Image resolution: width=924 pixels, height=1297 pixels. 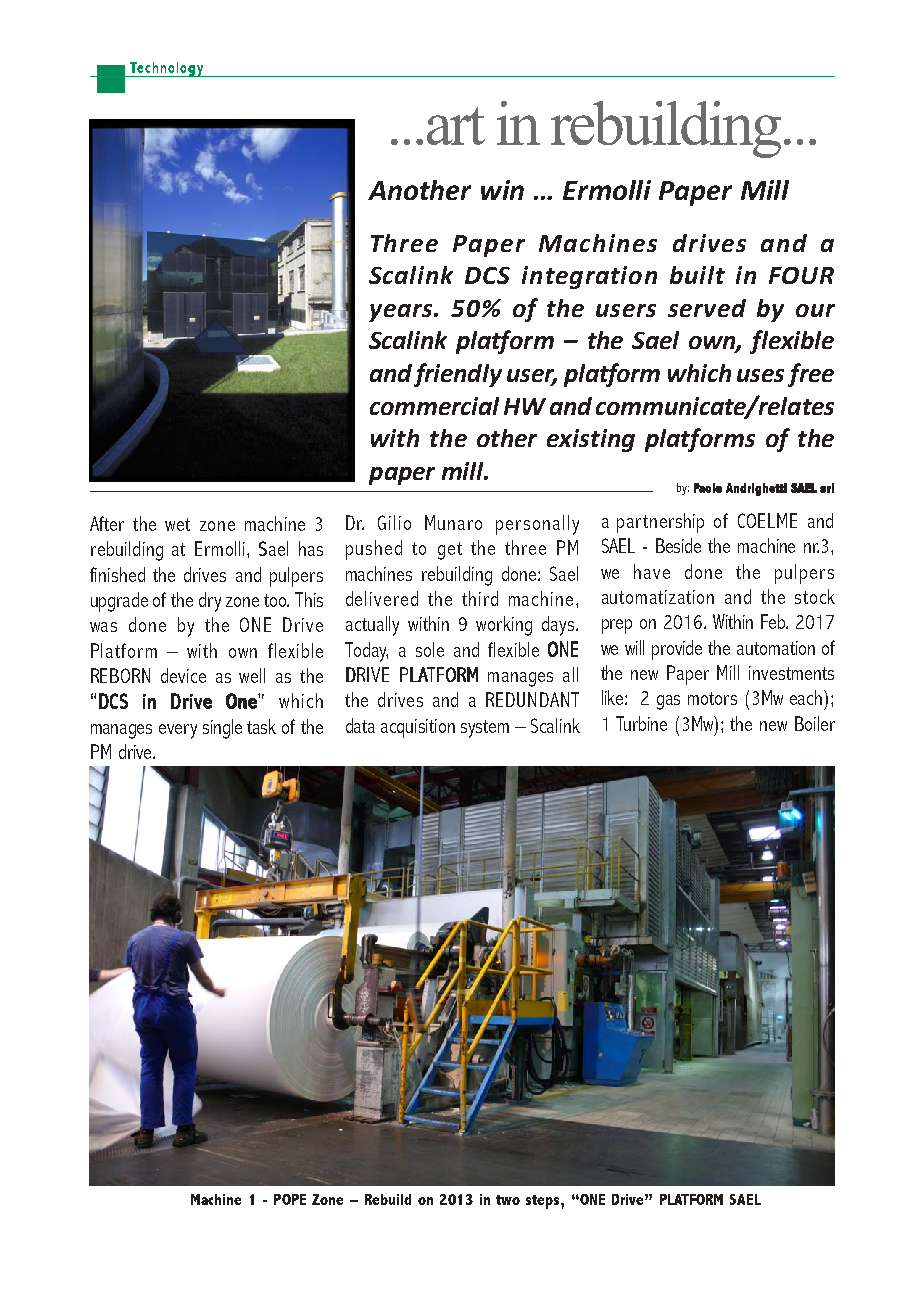 What do you see at coordinates (290, 1199) in the screenshot?
I see `POPE` at bounding box center [290, 1199].
